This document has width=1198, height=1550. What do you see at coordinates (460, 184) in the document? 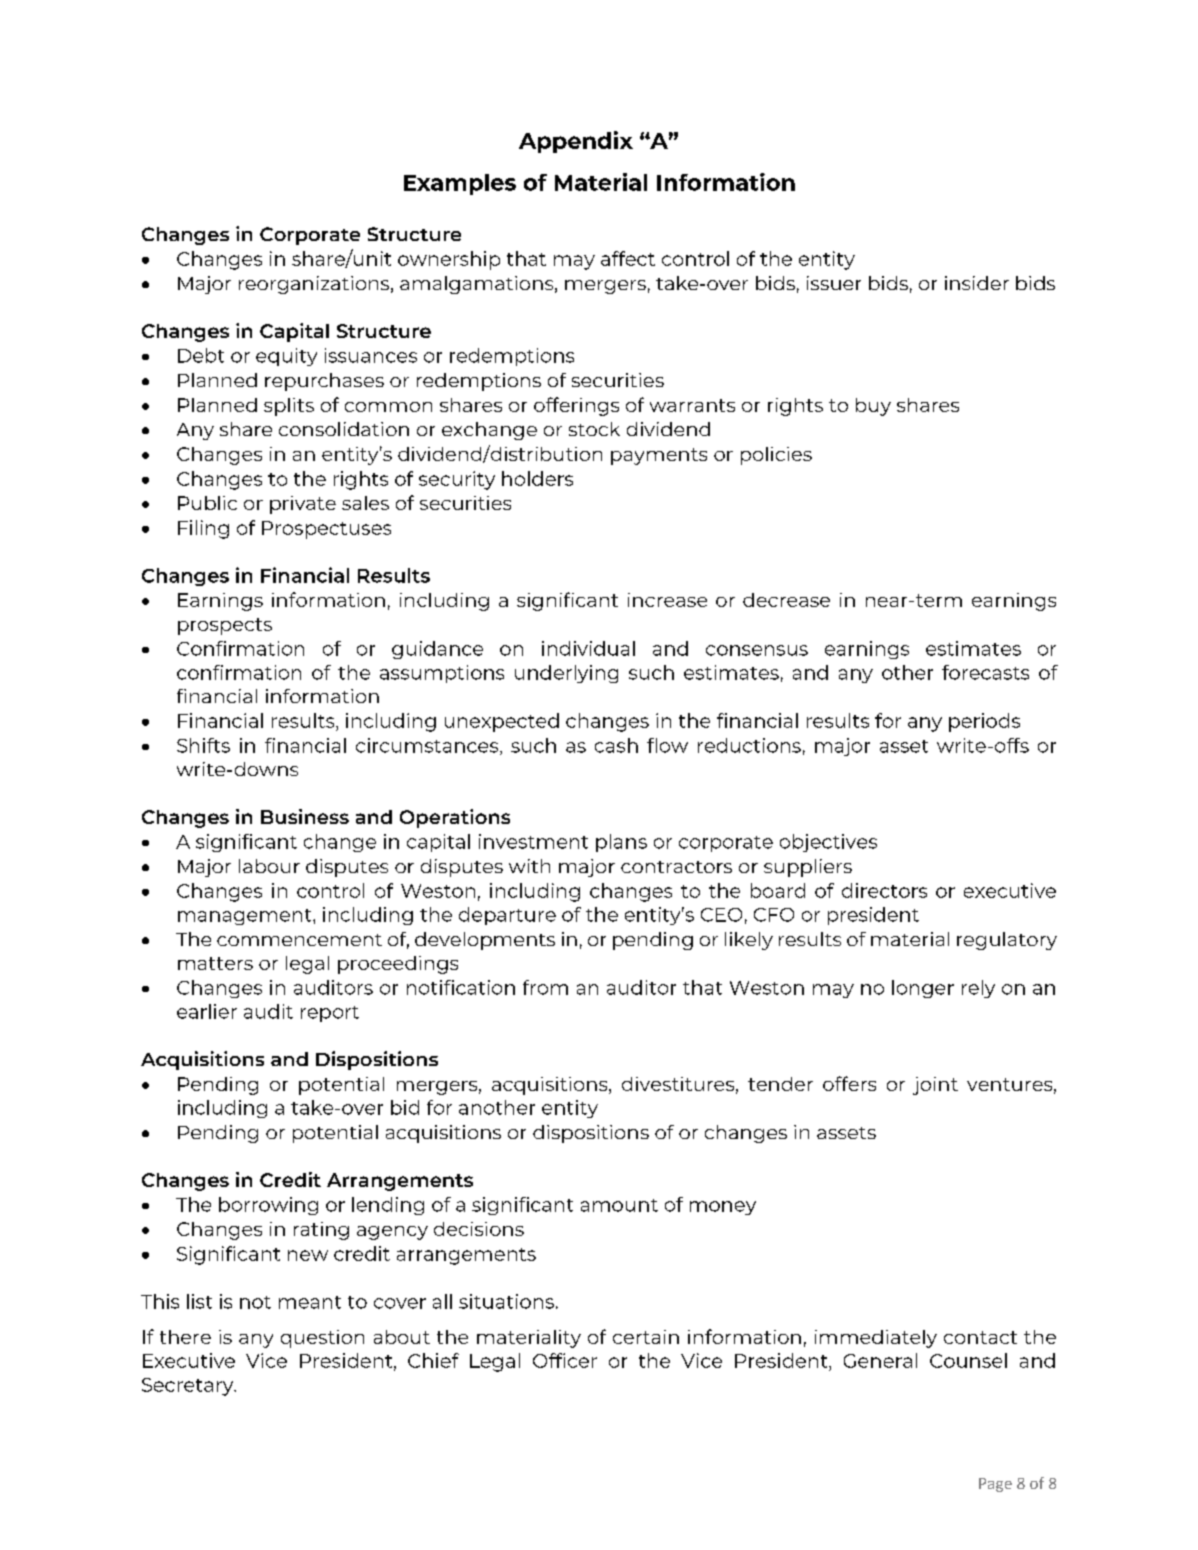
I see `Examples` at bounding box center [460, 184].
